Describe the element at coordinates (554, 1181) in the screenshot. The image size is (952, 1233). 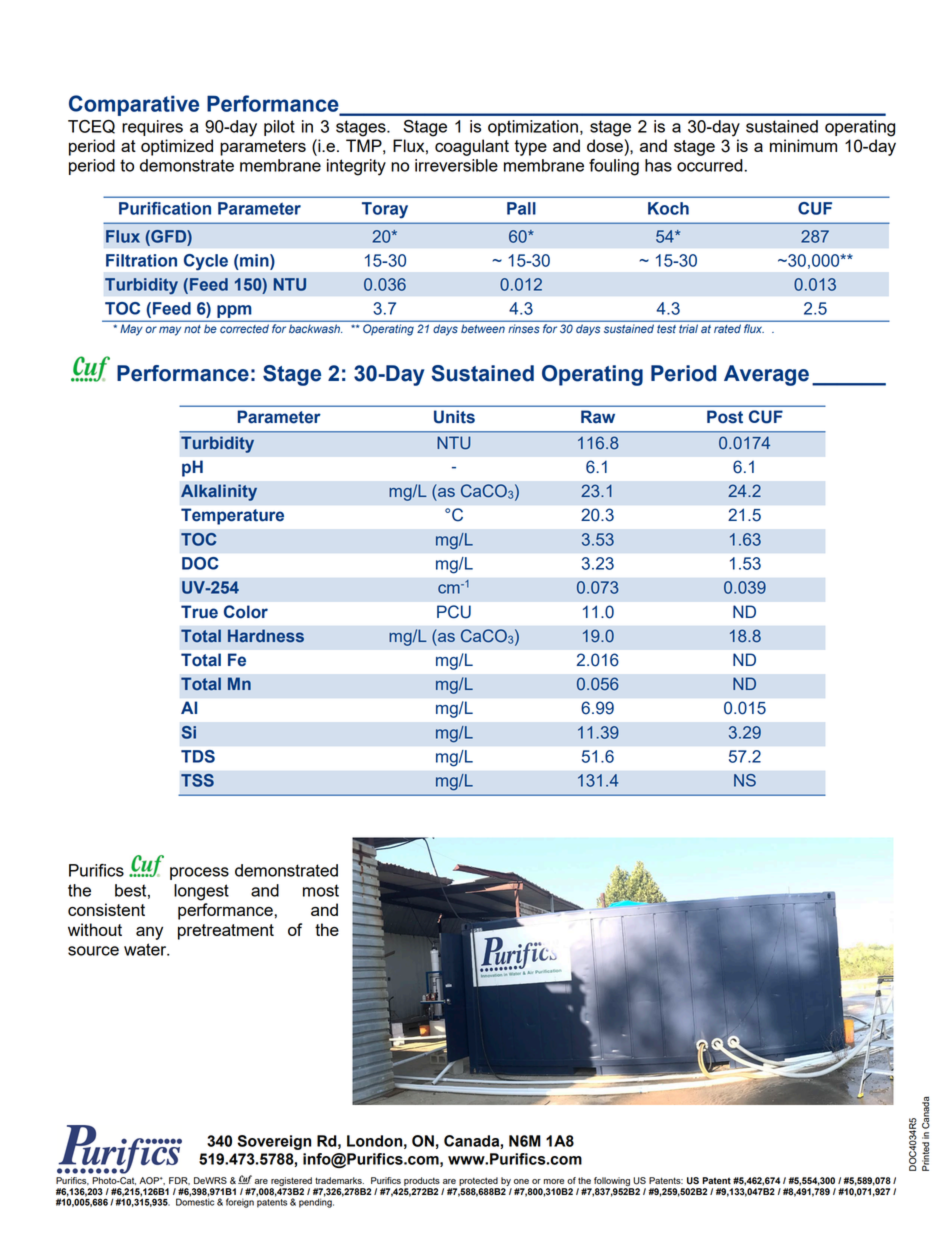
I see `more` at that location.
